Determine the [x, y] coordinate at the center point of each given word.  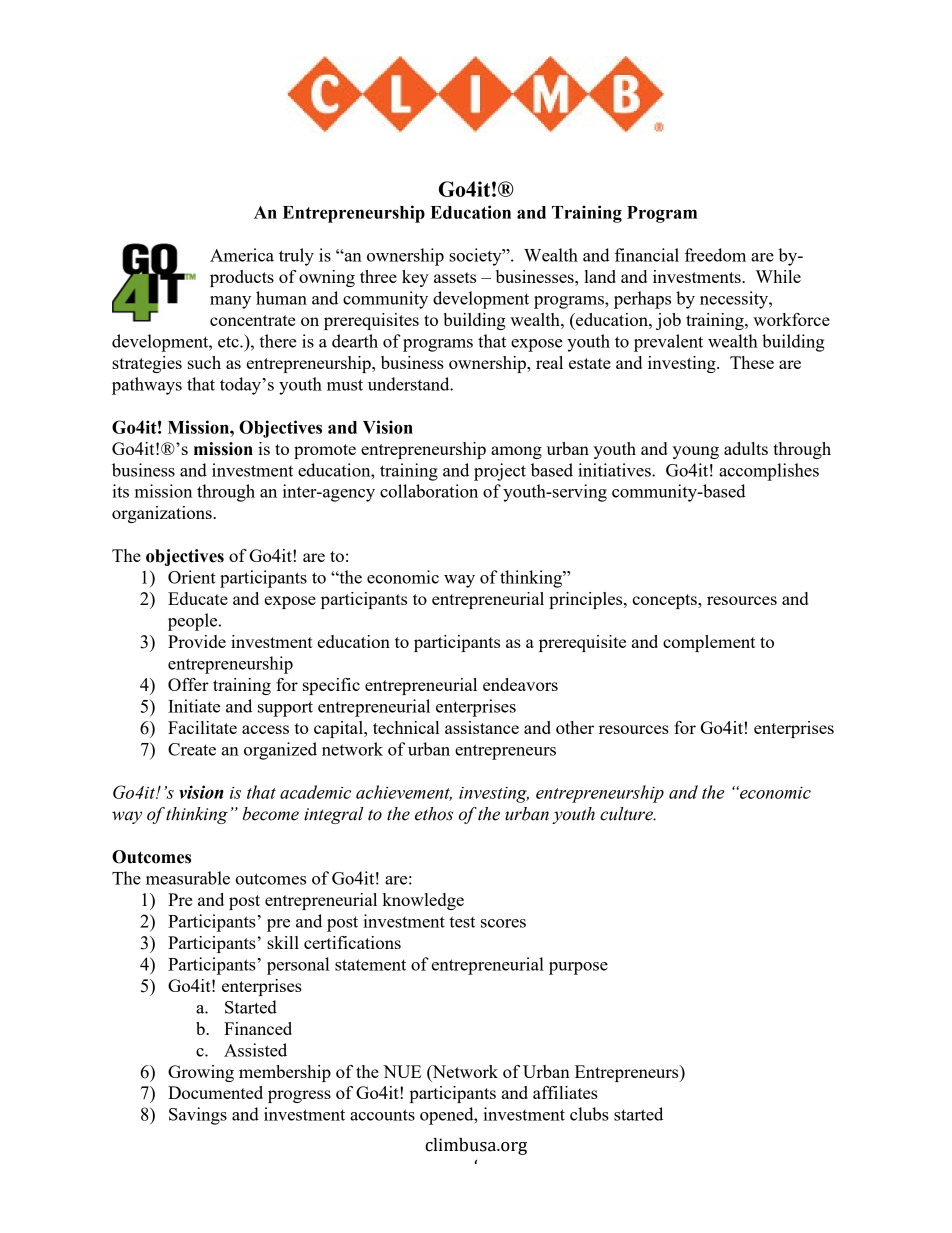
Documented [215, 1092]
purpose [578, 968]
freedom [715, 255]
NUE [402, 1071]
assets [455, 277]
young [696, 452]
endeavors [520, 684]
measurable [188, 878]
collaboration [429, 491]
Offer [188, 684]
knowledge [423, 901]
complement [709, 643]
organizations [163, 514]
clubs [589, 1114]
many [230, 302]
